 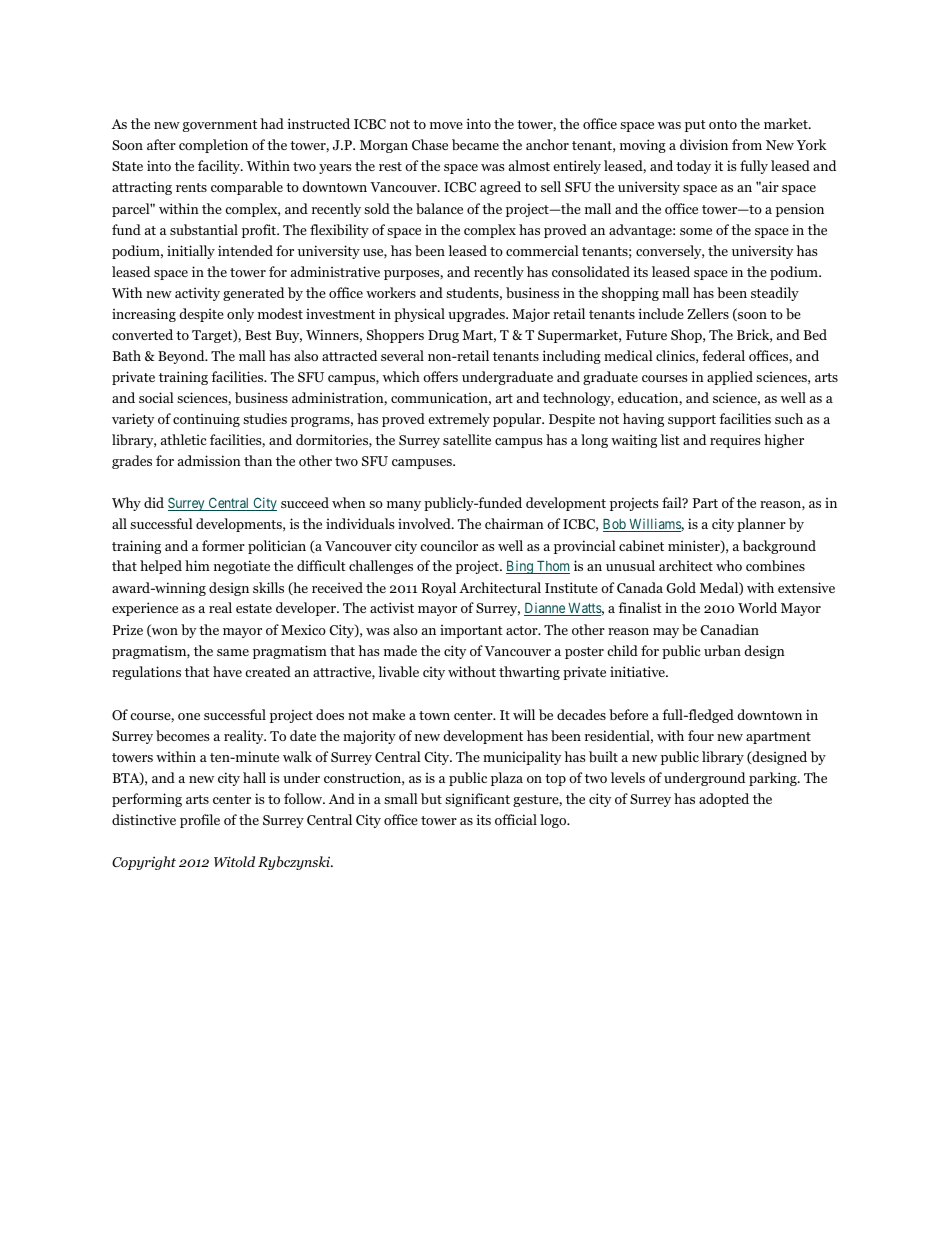 What do you see at coordinates (761, 525) in the image?
I see `planner` at bounding box center [761, 525].
